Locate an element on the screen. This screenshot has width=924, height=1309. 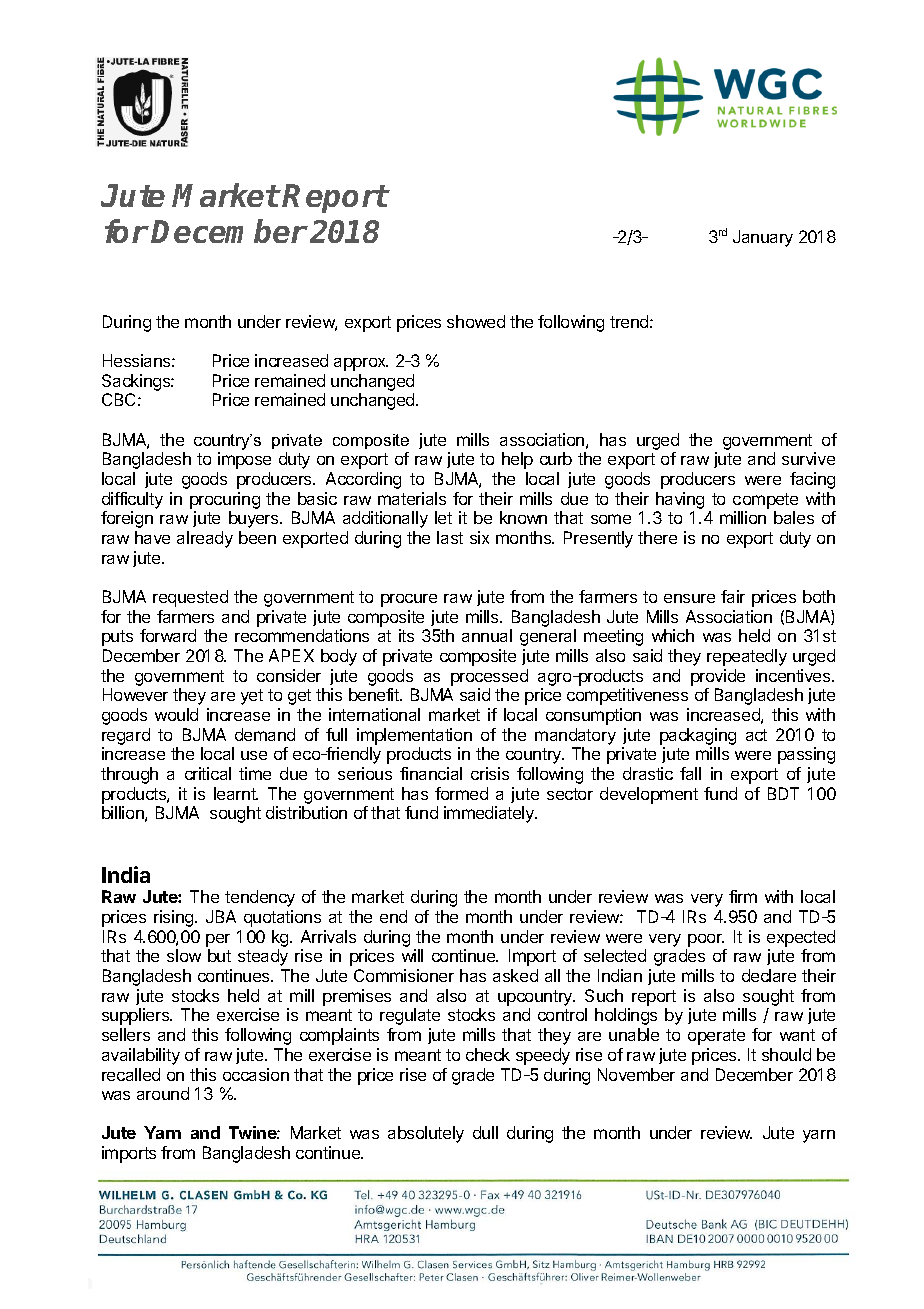
around is located at coordinates (163, 1093).
